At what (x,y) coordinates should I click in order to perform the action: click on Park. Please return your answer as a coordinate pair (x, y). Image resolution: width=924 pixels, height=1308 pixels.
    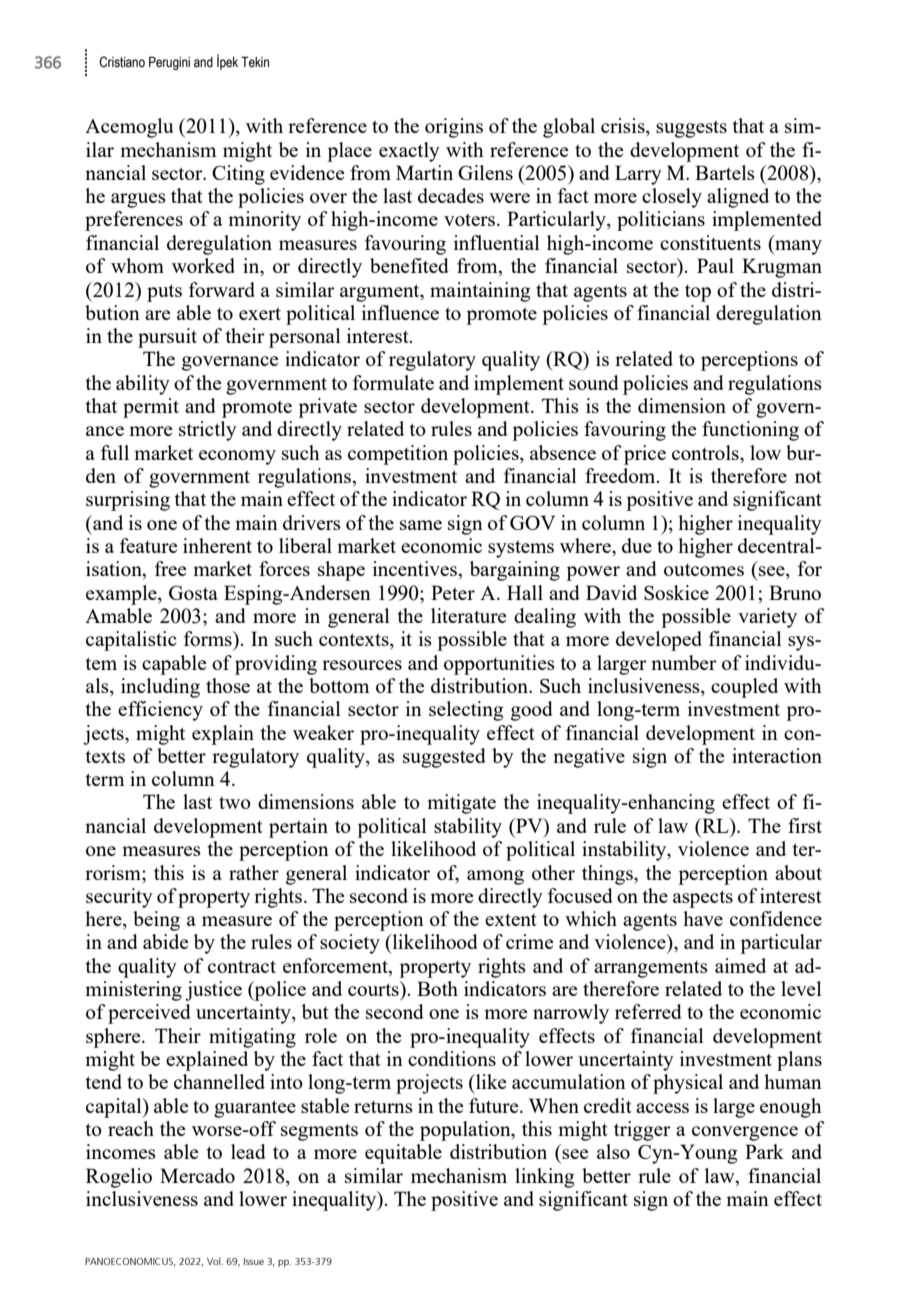
    Looking at the image, I should click on (764, 1151).
